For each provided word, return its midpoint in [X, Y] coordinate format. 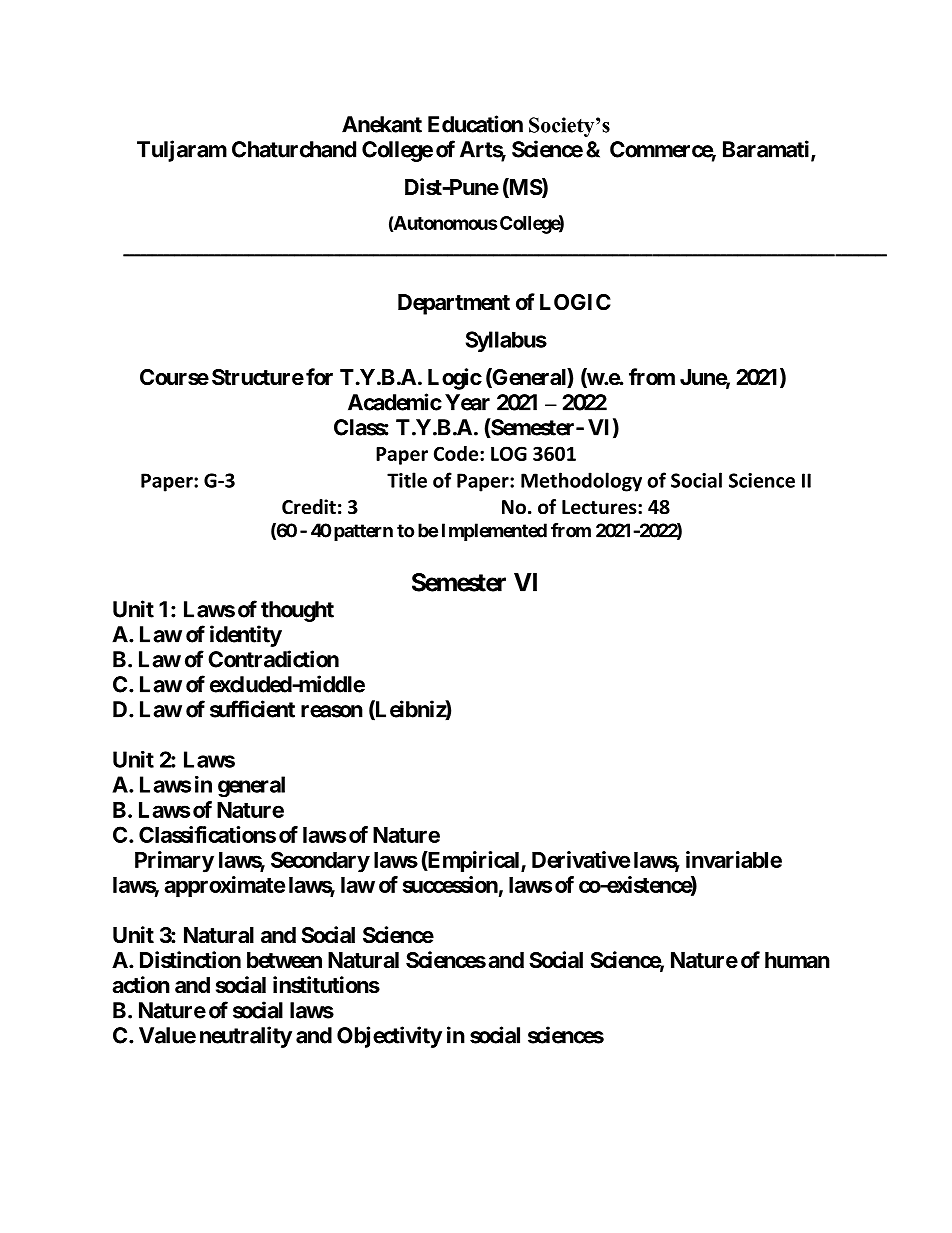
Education [475, 124]
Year [467, 402]
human [797, 960]
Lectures [600, 507]
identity [246, 636]
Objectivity [389, 1037]
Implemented [494, 532]
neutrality [246, 1037]
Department [454, 304]
